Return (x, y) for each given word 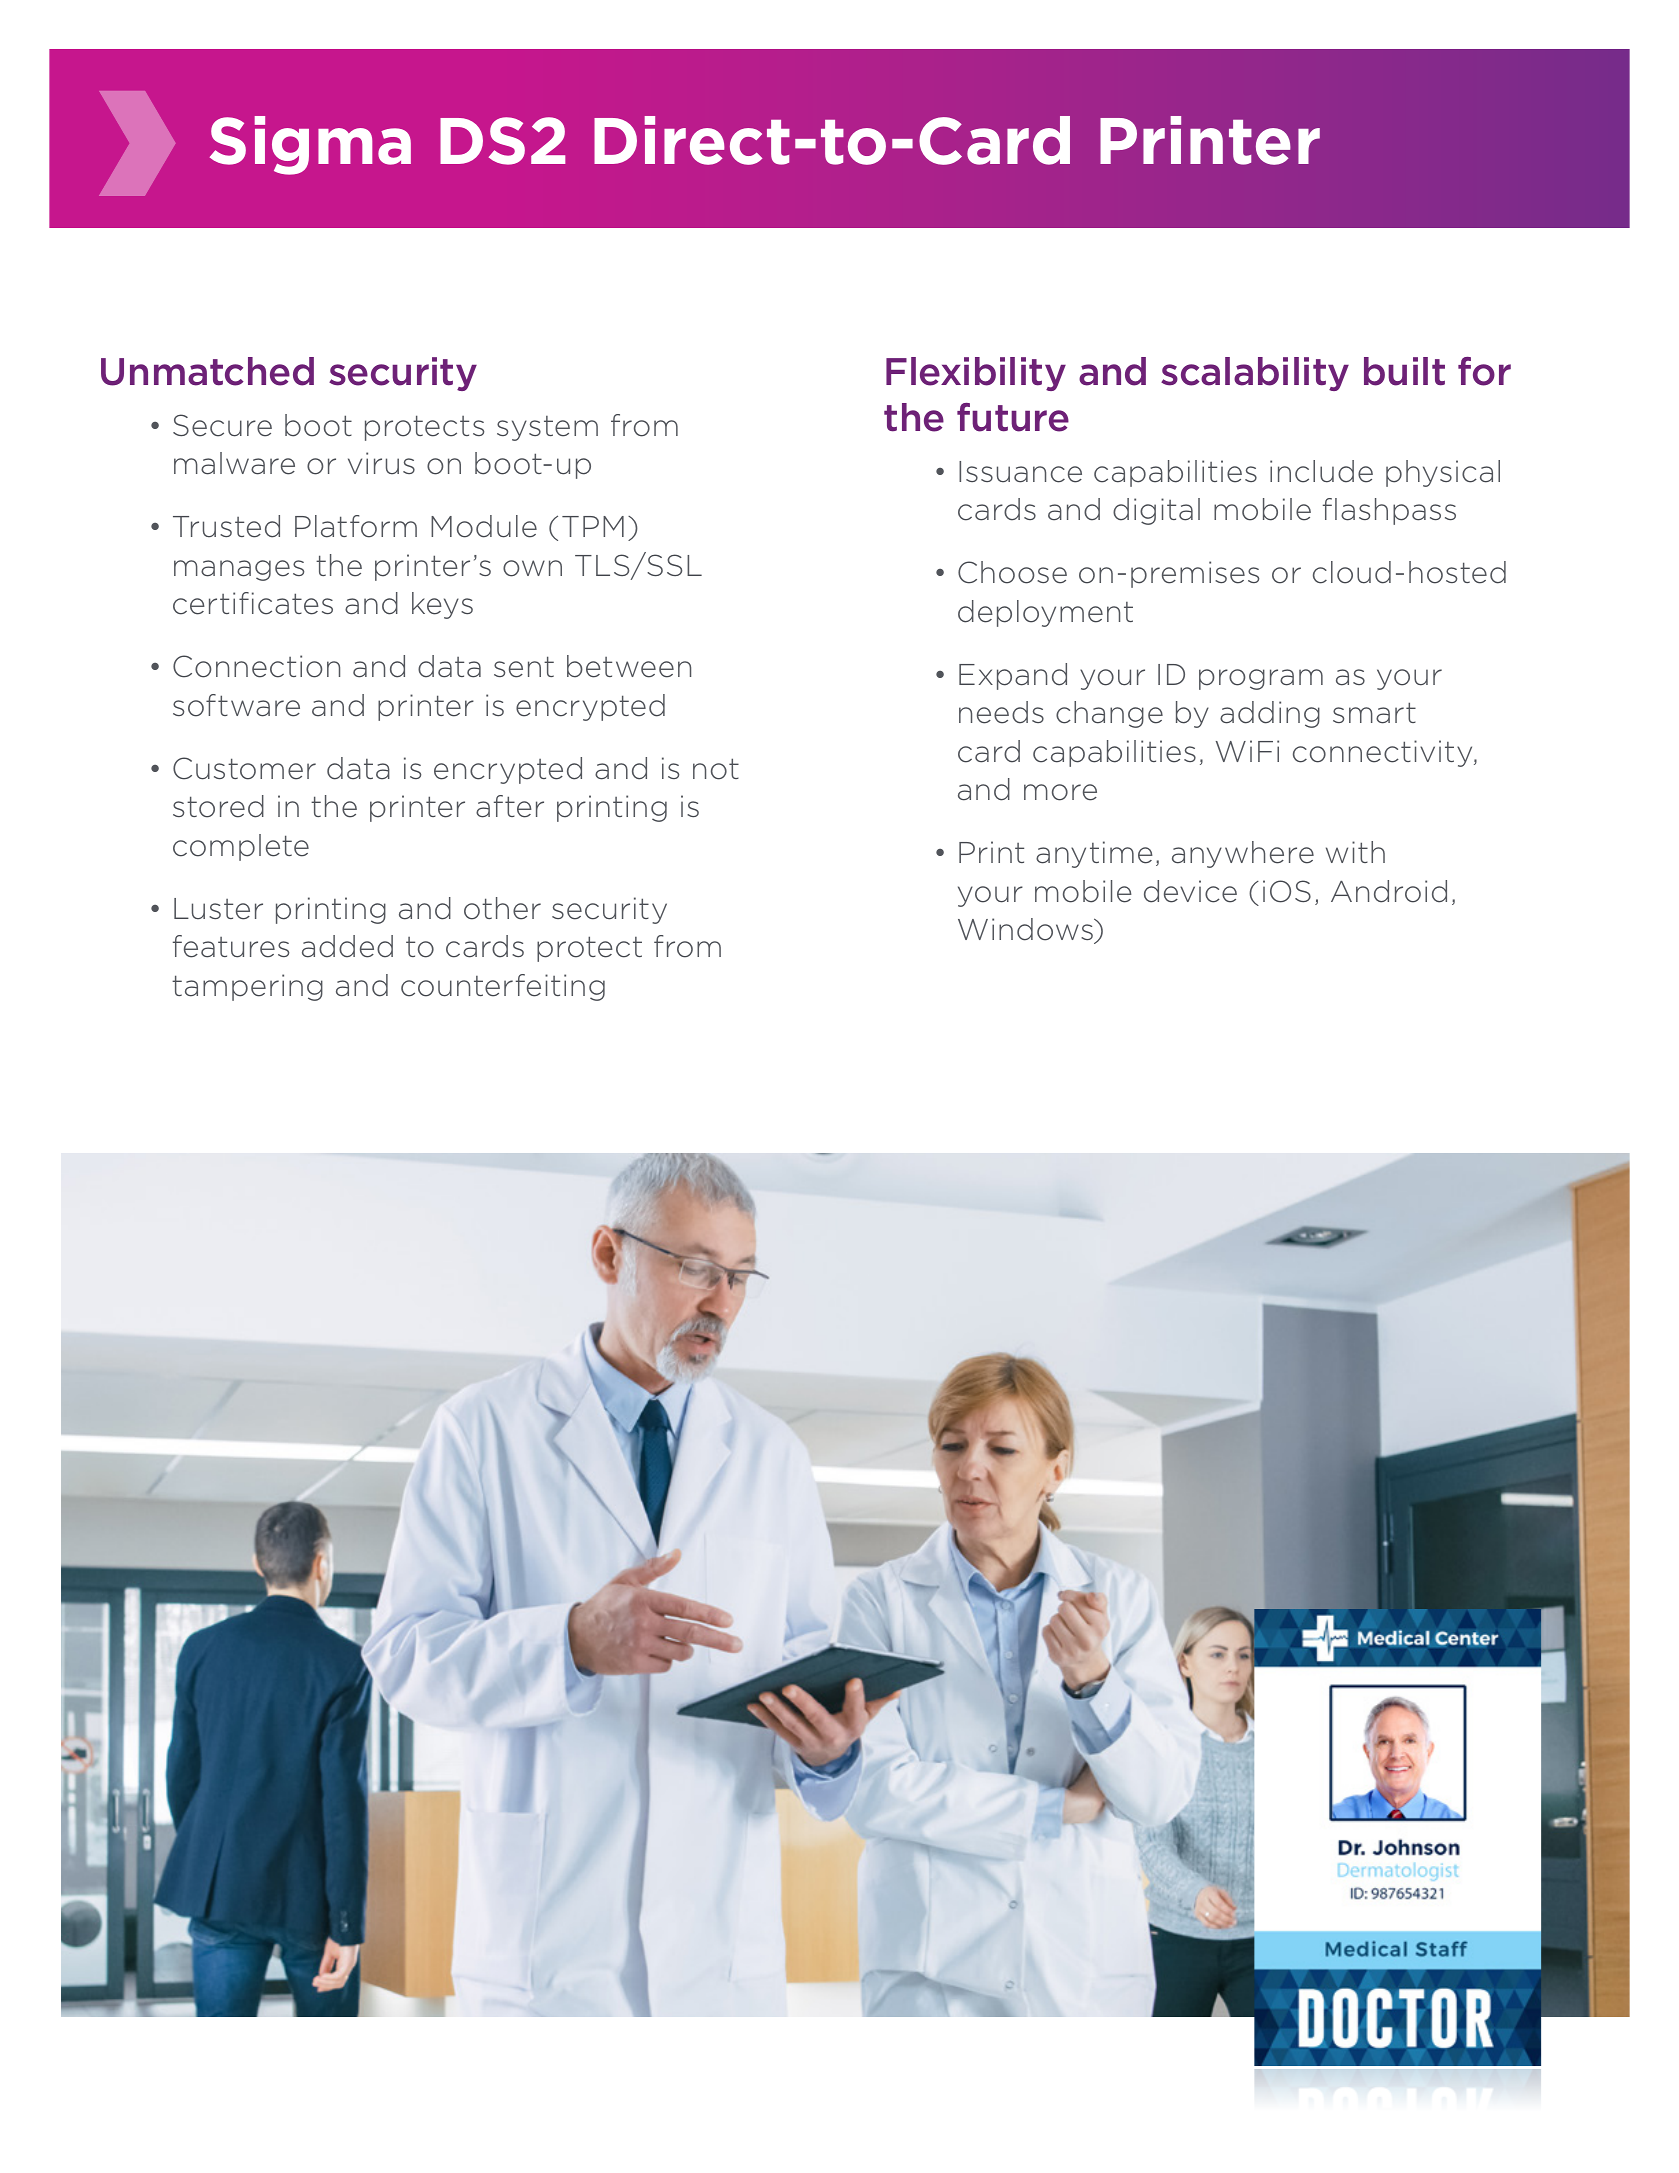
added (347, 946)
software (236, 705)
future (1013, 417)
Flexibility (976, 374)
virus (381, 463)
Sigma (310, 145)
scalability (1255, 374)
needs (1001, 712)
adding (1270, 714)
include (1321, 471)
